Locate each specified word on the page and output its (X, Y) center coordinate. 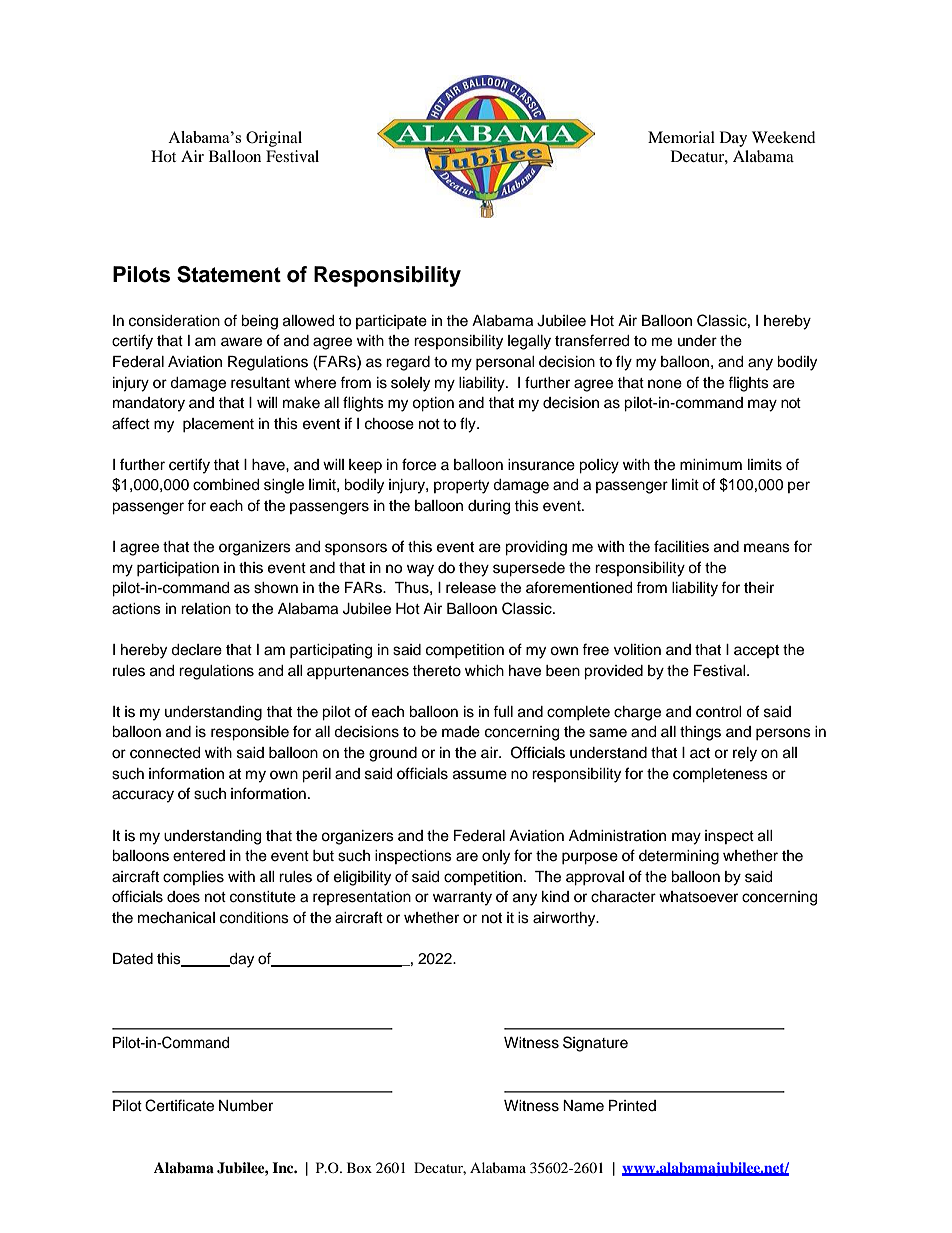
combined (226, 485)
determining (679, 857)
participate (391, 322)
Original (274, 139)
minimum (711, 464)
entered (199, 856)
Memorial (681, 137)
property (461, 487)
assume (480, 775)
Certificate (179, 1105)
